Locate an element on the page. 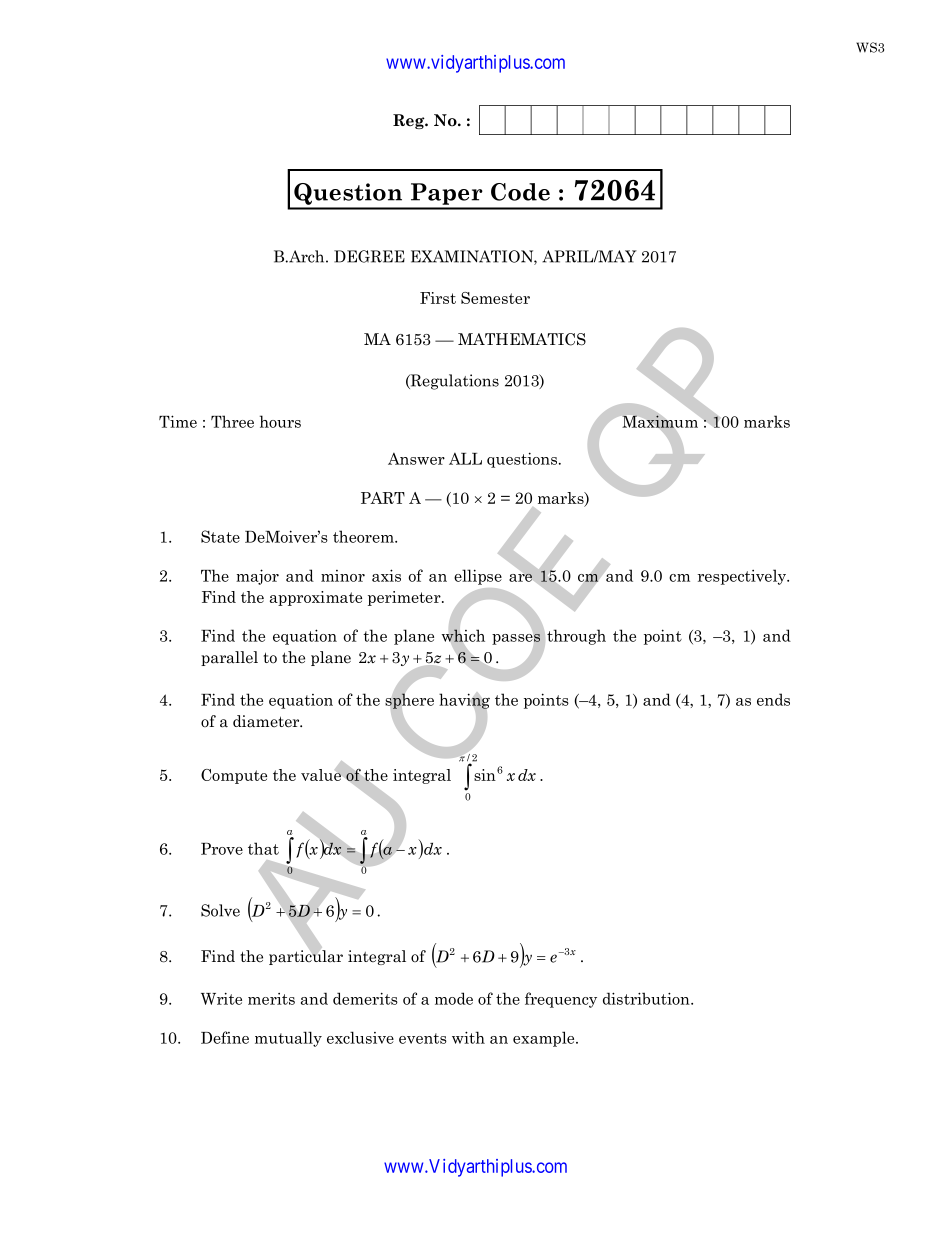 The height and width of the page is (1233, 952). Three is located at coordinates (232, 421).
